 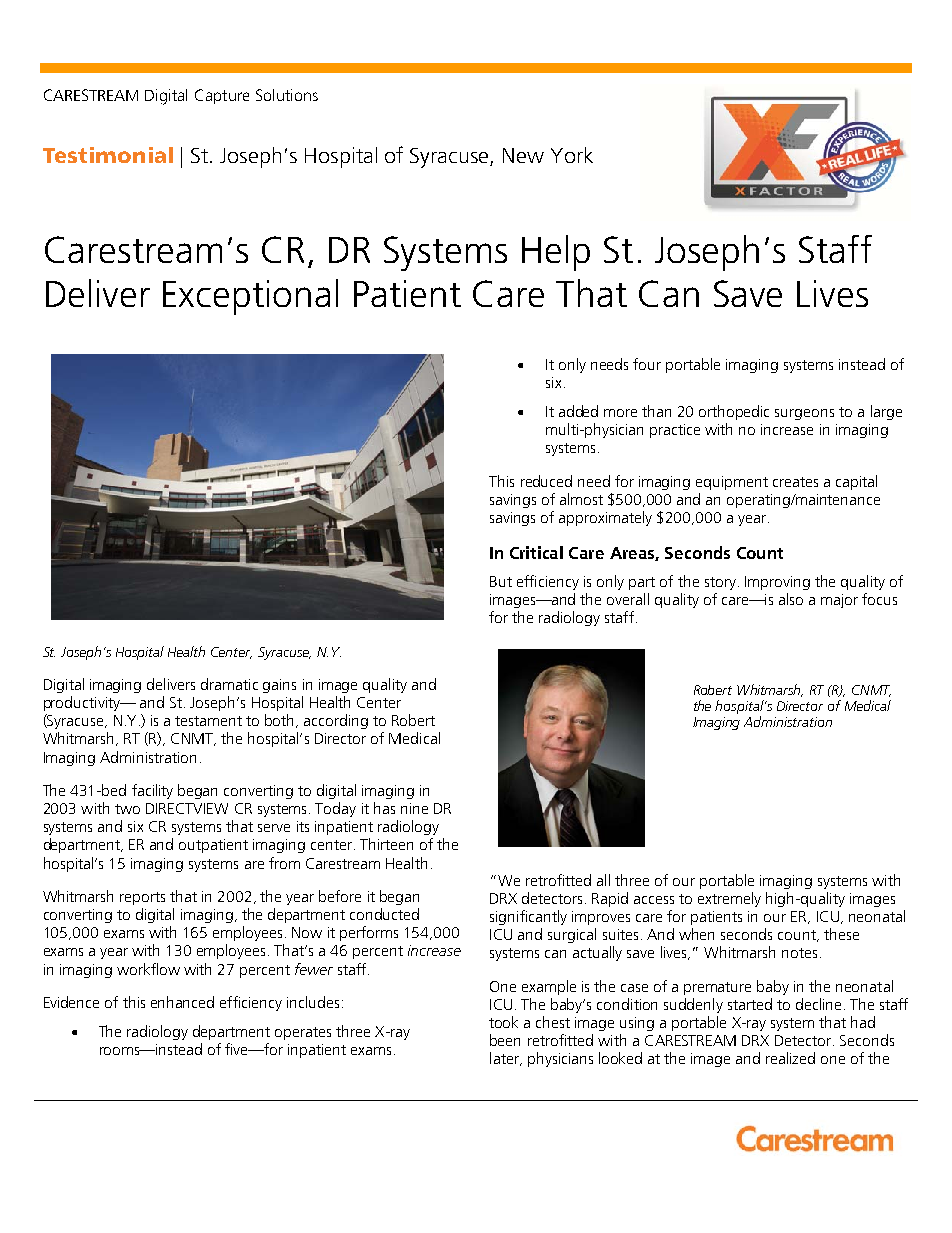 What do you see at coordinates (790, 1058) in the image?
I see `realized` at bounding box center [790, 1058].
